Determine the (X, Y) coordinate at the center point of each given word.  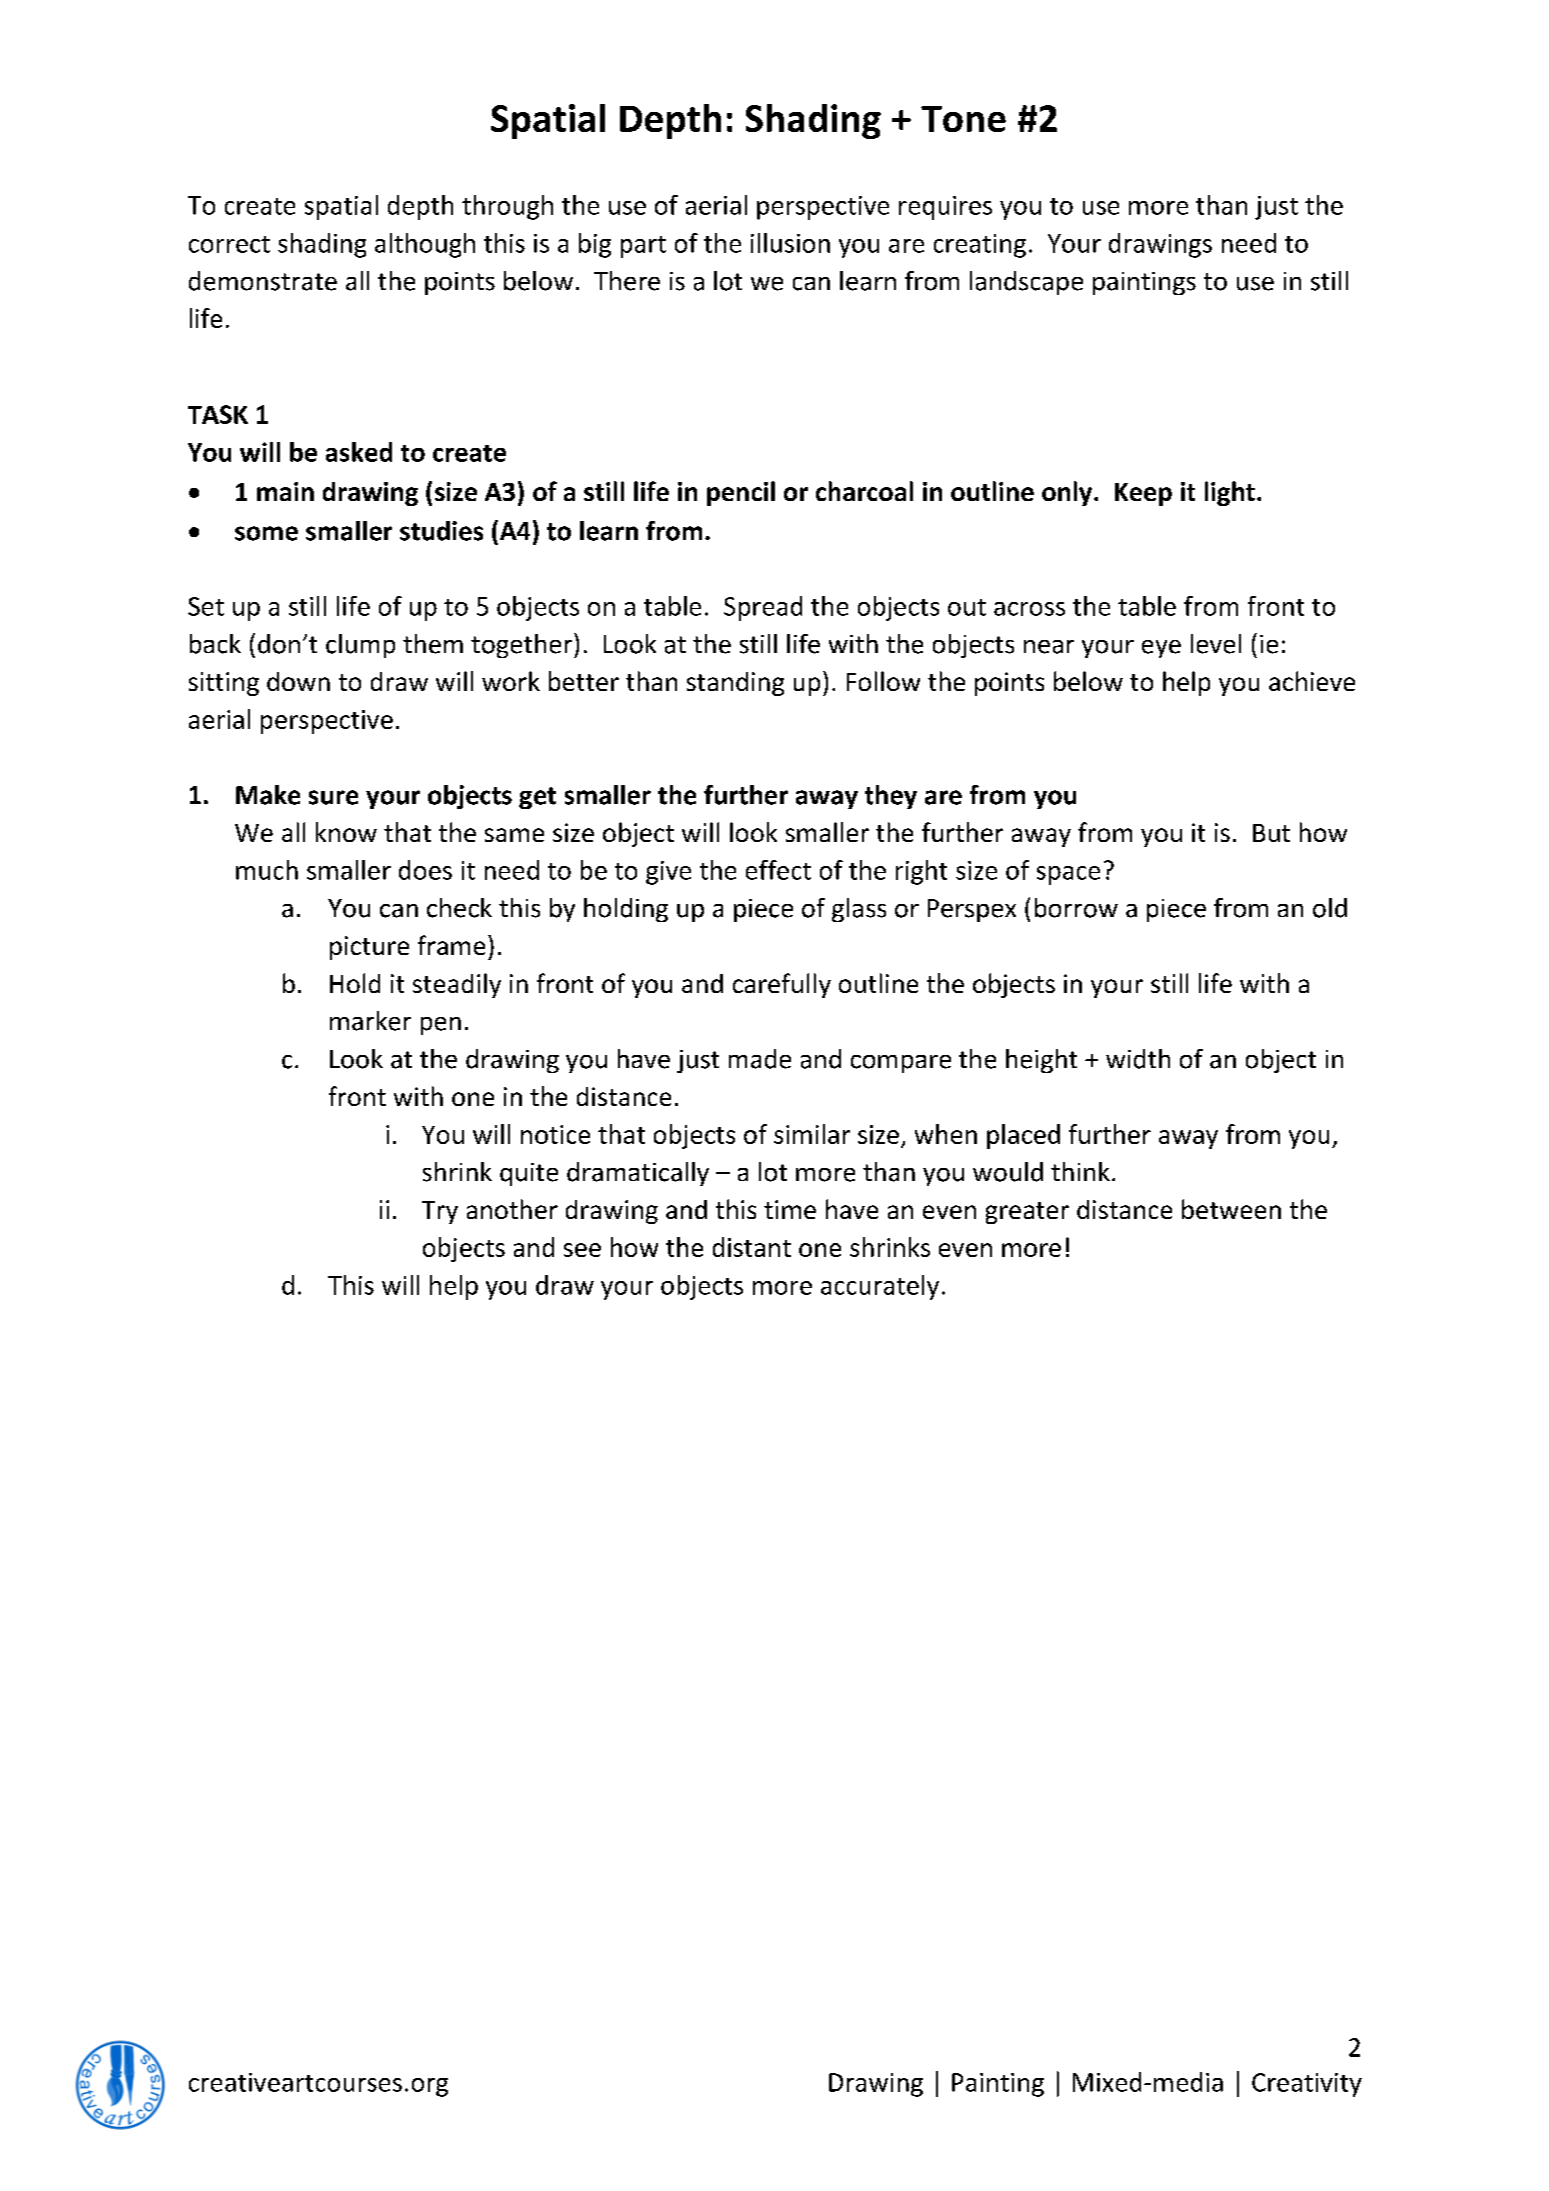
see (582, 1250)
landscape (1026, 283)
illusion (790, 243)
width (1138, 1059)
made (760, 1059)
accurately (880, 1287)
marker (370, 1021)
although (425, 245)
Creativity (1307, 2085)
